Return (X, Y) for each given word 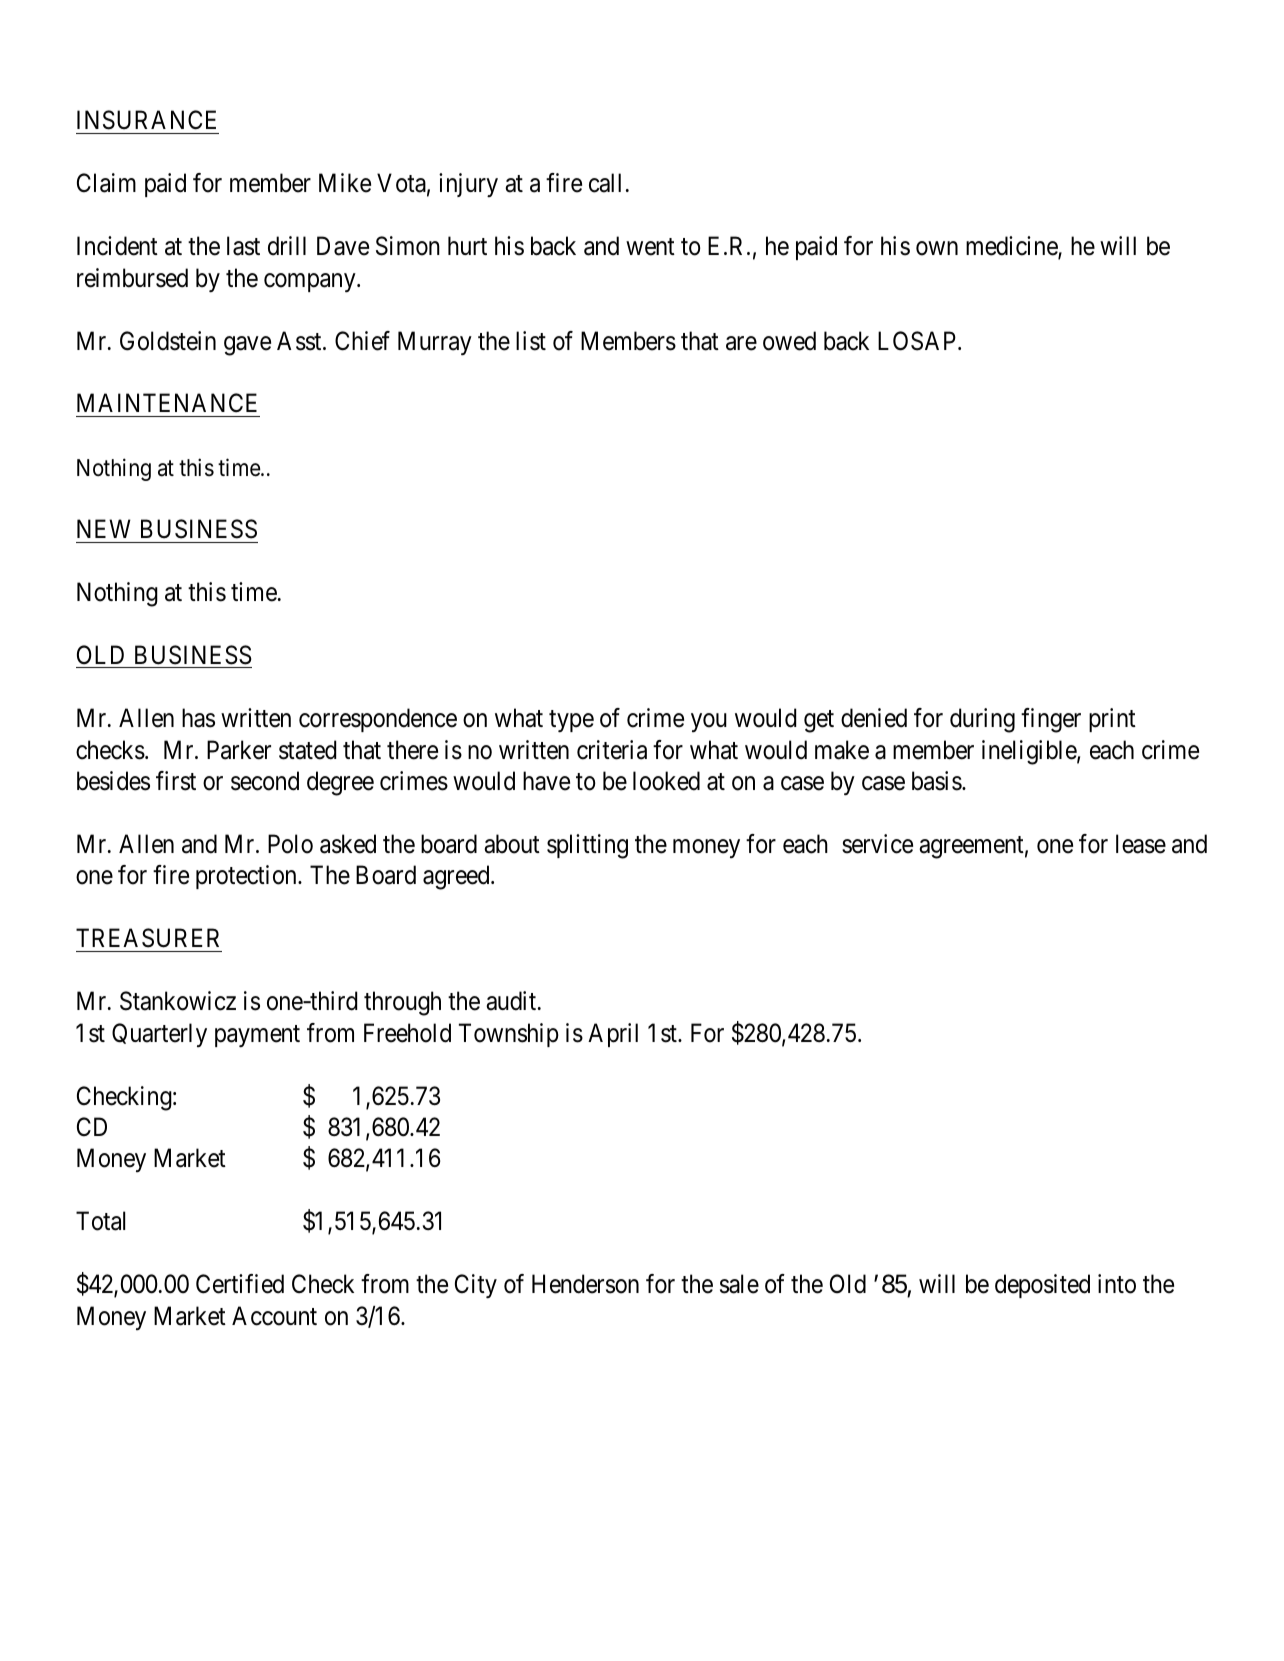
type (571, 722)
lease (1141, 844)
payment (257, 1036)
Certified (240, 1284)
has (198, 718)
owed (789, 341)
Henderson (585, 1284)
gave (247, 346)
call (605, 183)
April (613, 1035)
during (982, 720)
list (531, 341)
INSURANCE (146, 120)
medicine (1012, 247)
